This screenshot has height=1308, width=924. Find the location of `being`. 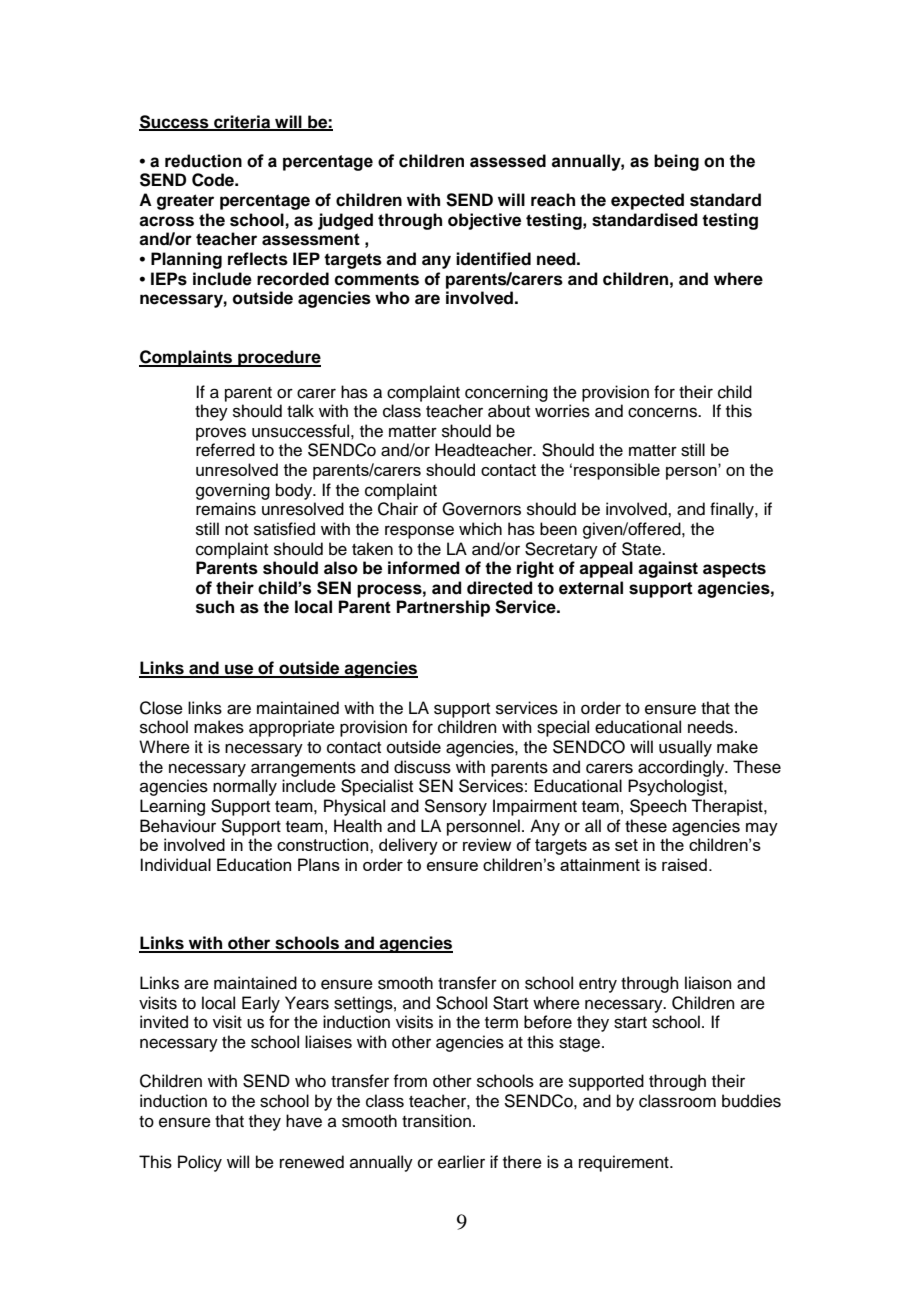

being is located at coordinates (676, 162).
